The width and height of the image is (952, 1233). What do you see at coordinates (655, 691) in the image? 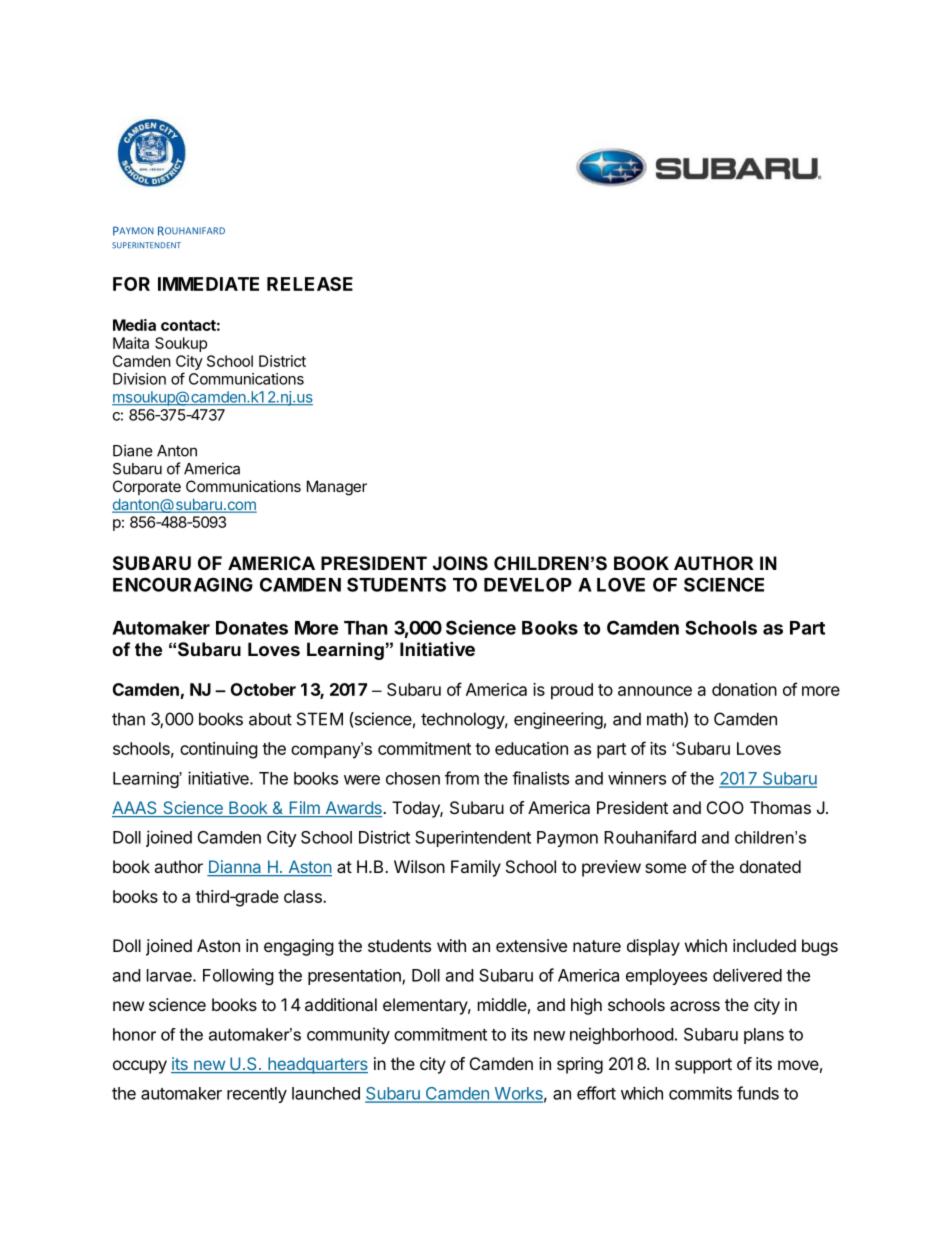
I see `announce` at bounding box center [655, 691].
